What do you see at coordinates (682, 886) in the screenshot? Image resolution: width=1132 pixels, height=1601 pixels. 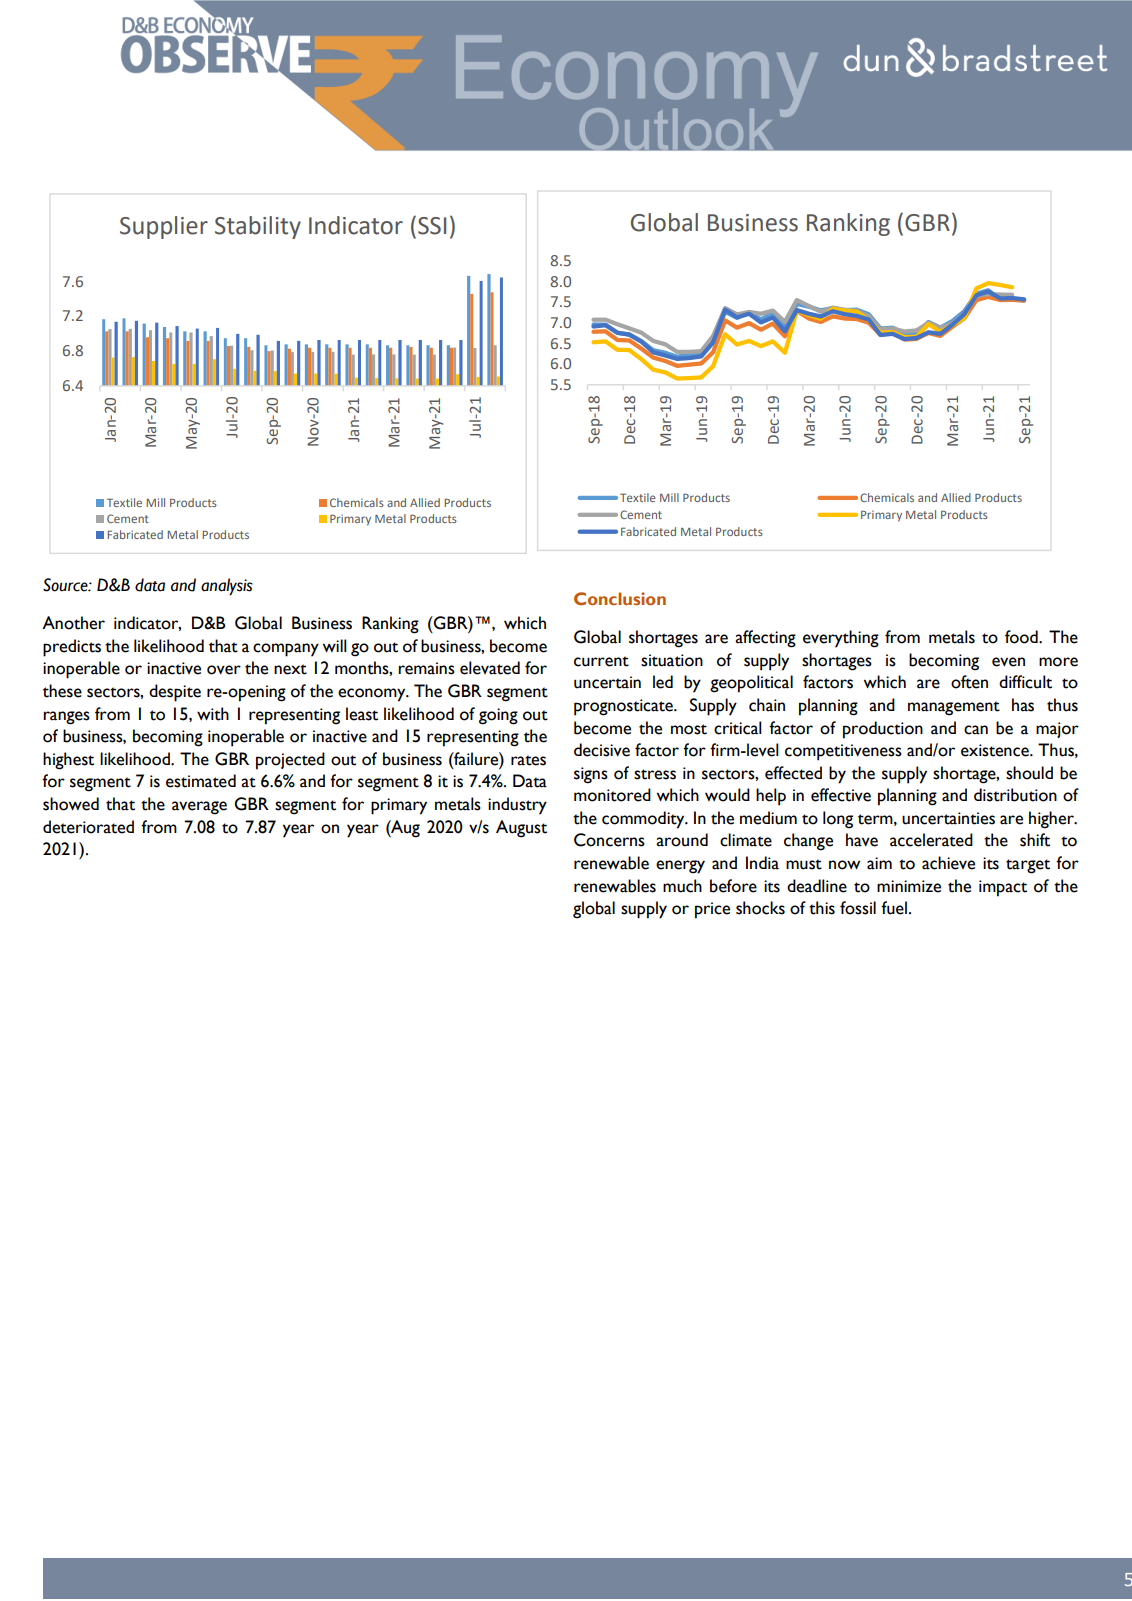 I see `much` at bounding box center [682, 886].
